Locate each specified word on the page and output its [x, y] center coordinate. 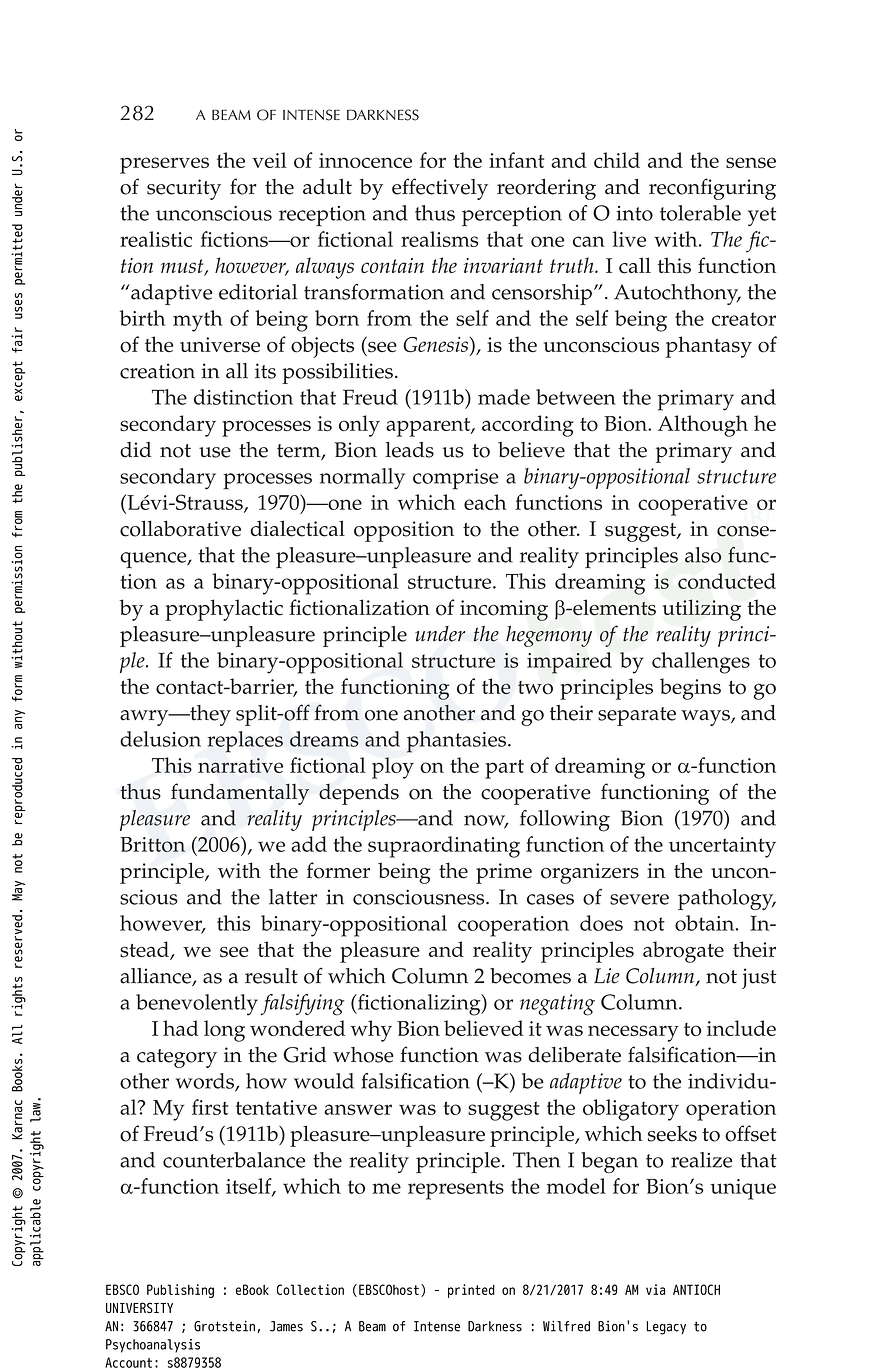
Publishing [180, 1291]
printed [471, 1291]
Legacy [666, 1328]
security [184, 189]
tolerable [700, 213]
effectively [440, 189]
